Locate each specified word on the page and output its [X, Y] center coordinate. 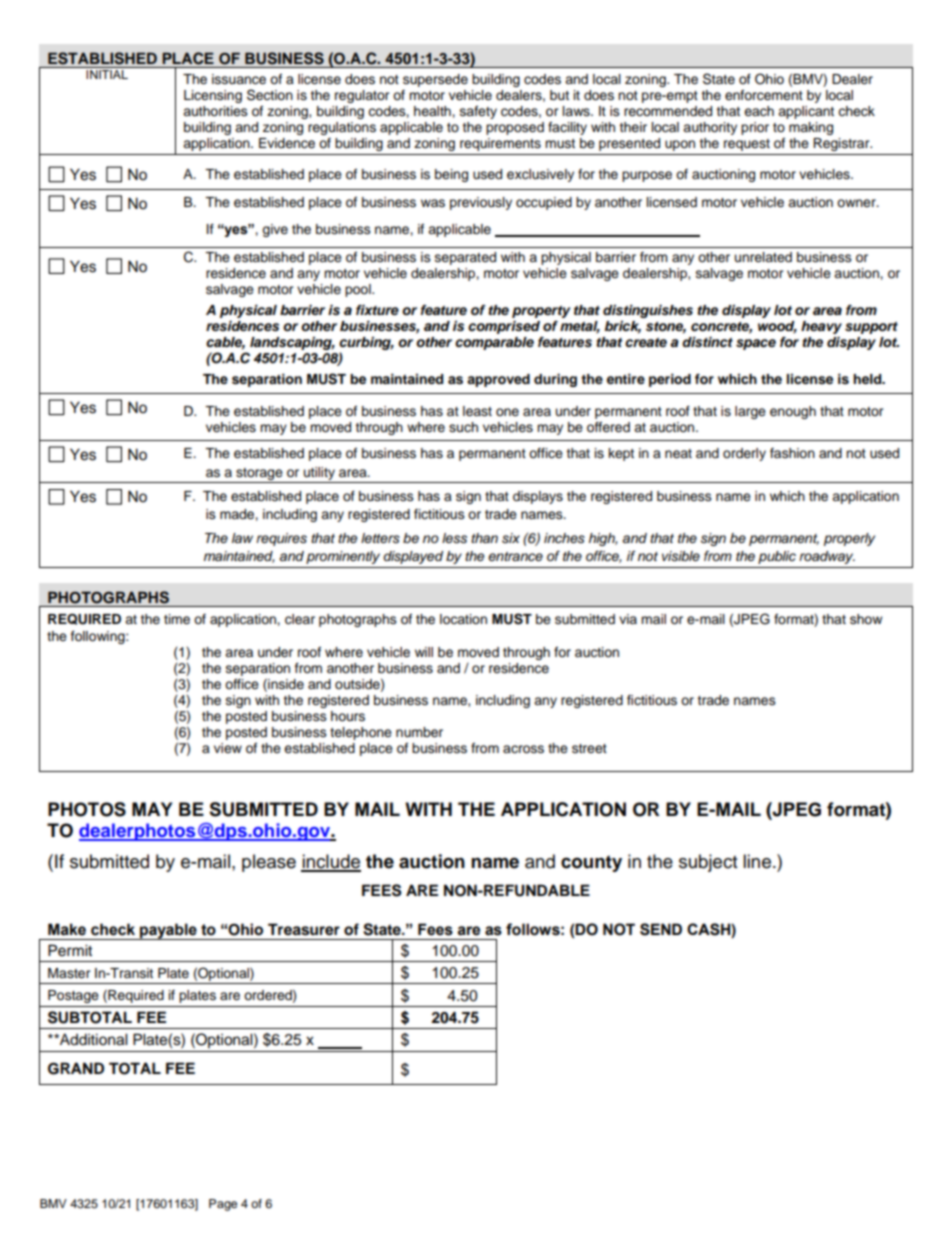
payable [168, 931]
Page [223, 1205]
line [757, 861]
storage [259, 475]
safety [478, 112]
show [866, 619]
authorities [215, 111]
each [759, 111]
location [463, 619]
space [756, 344]
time [177, 619]
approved [498, 380]
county [591, 863]
